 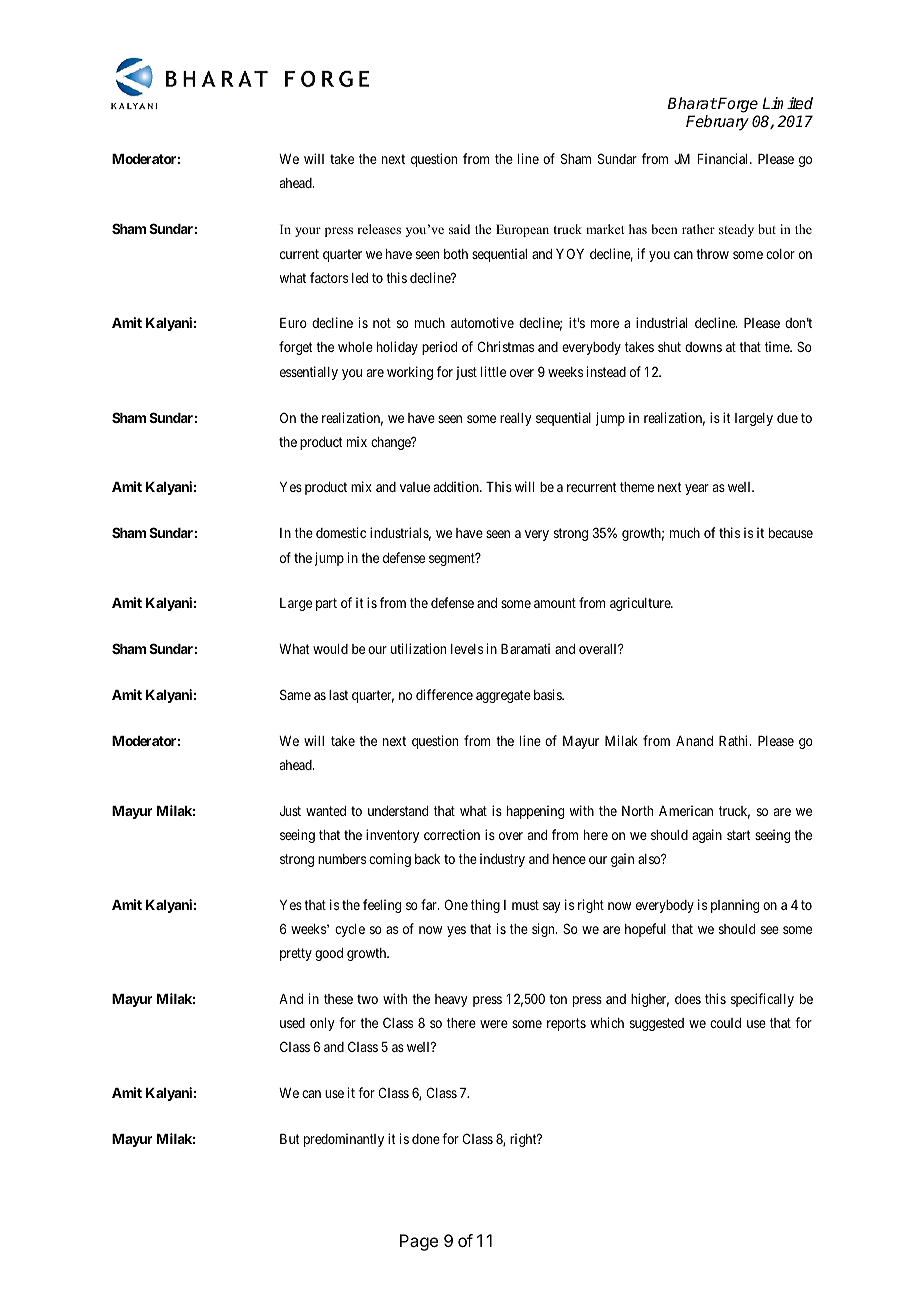 I want to click on Anand, so click(x=694, y=741).
